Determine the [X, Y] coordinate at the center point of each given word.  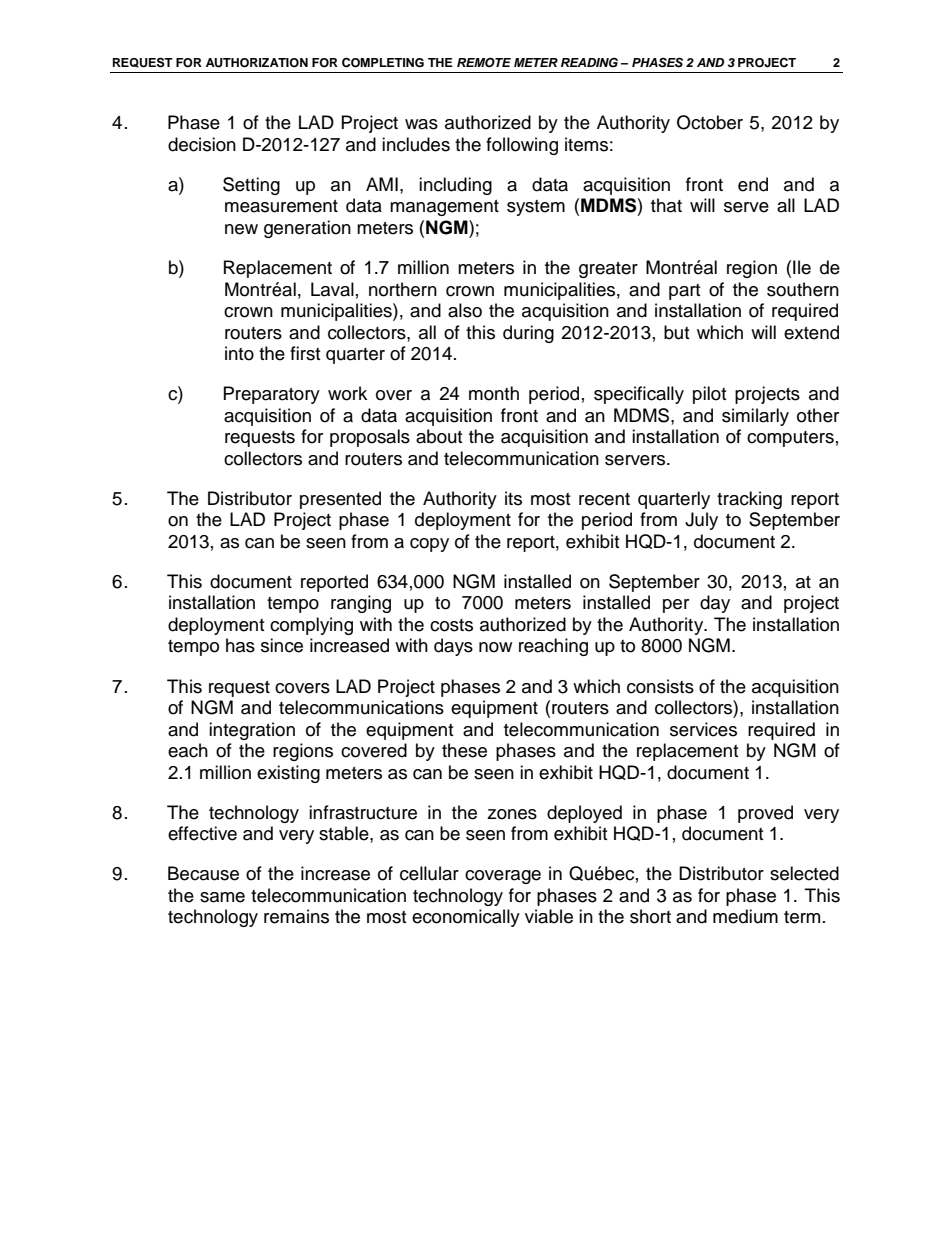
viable [549, 916]
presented [340, 500]
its [513, 498]
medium [745, 916]
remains [296, 916]
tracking [749, 500]
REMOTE [484, 62]
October [710, 122]
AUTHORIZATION [257, 63]
